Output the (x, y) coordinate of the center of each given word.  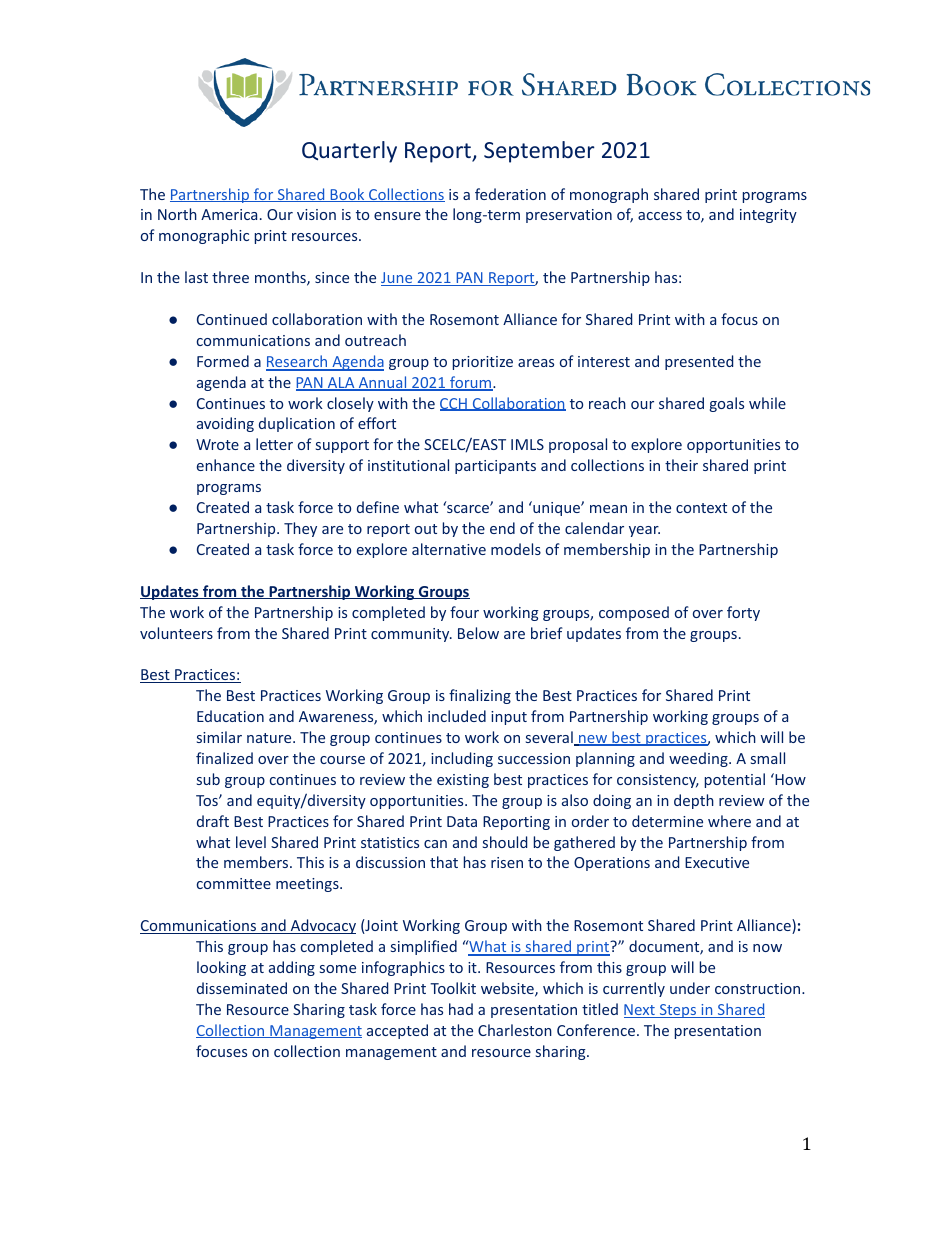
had (461, 1009)
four (464, 612)
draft (213, 821)
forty (743, 613)
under (690, 988)
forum (471, 383)
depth (694, 801)
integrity (768, 216)
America (229, 214)
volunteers (176, 633)
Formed (223, 361)
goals (727, 404)
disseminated (242, 988)
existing (463, 781)
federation (510, 194)
